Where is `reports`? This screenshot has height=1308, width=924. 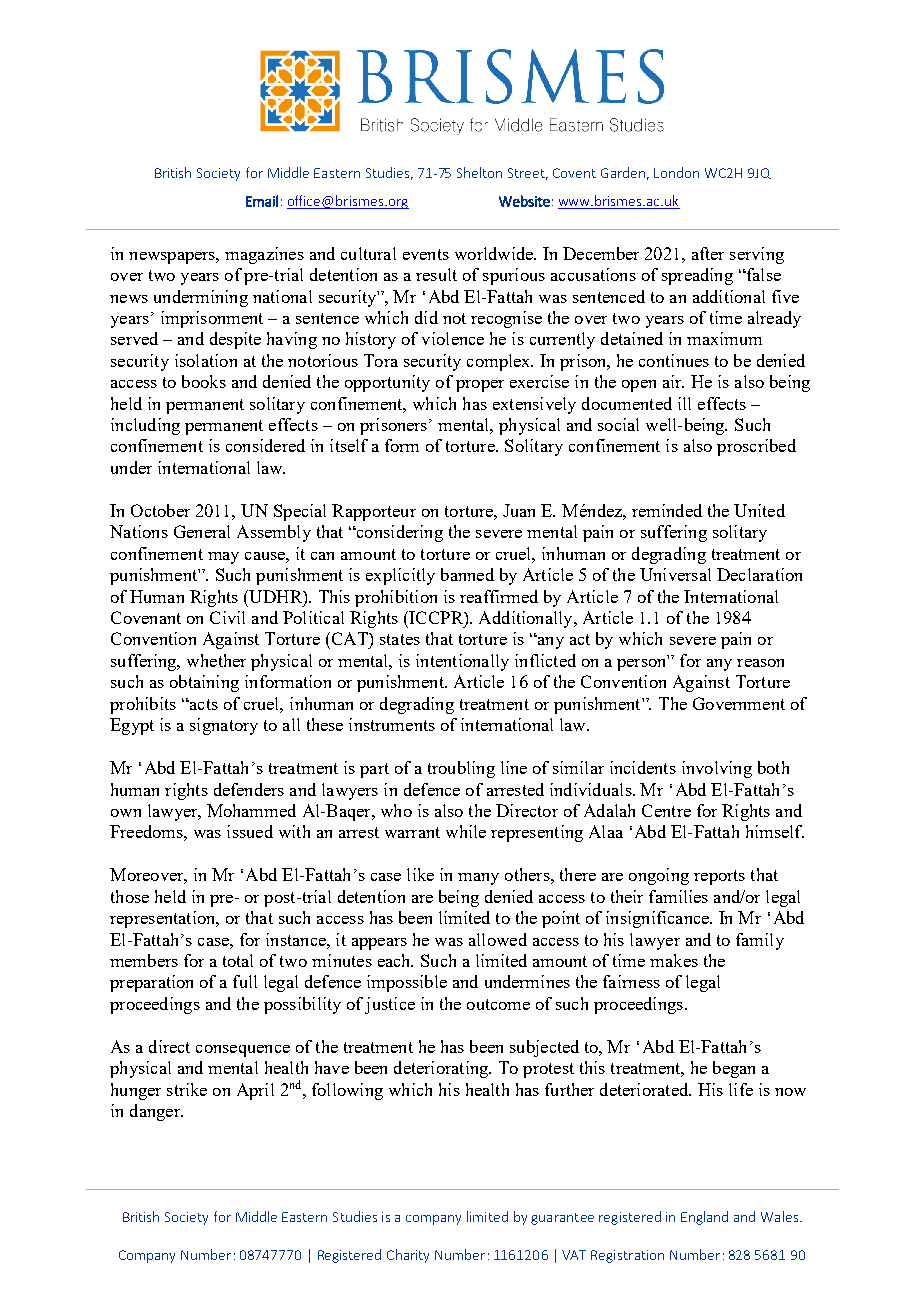 reports is located at coordinates (719, 877).
